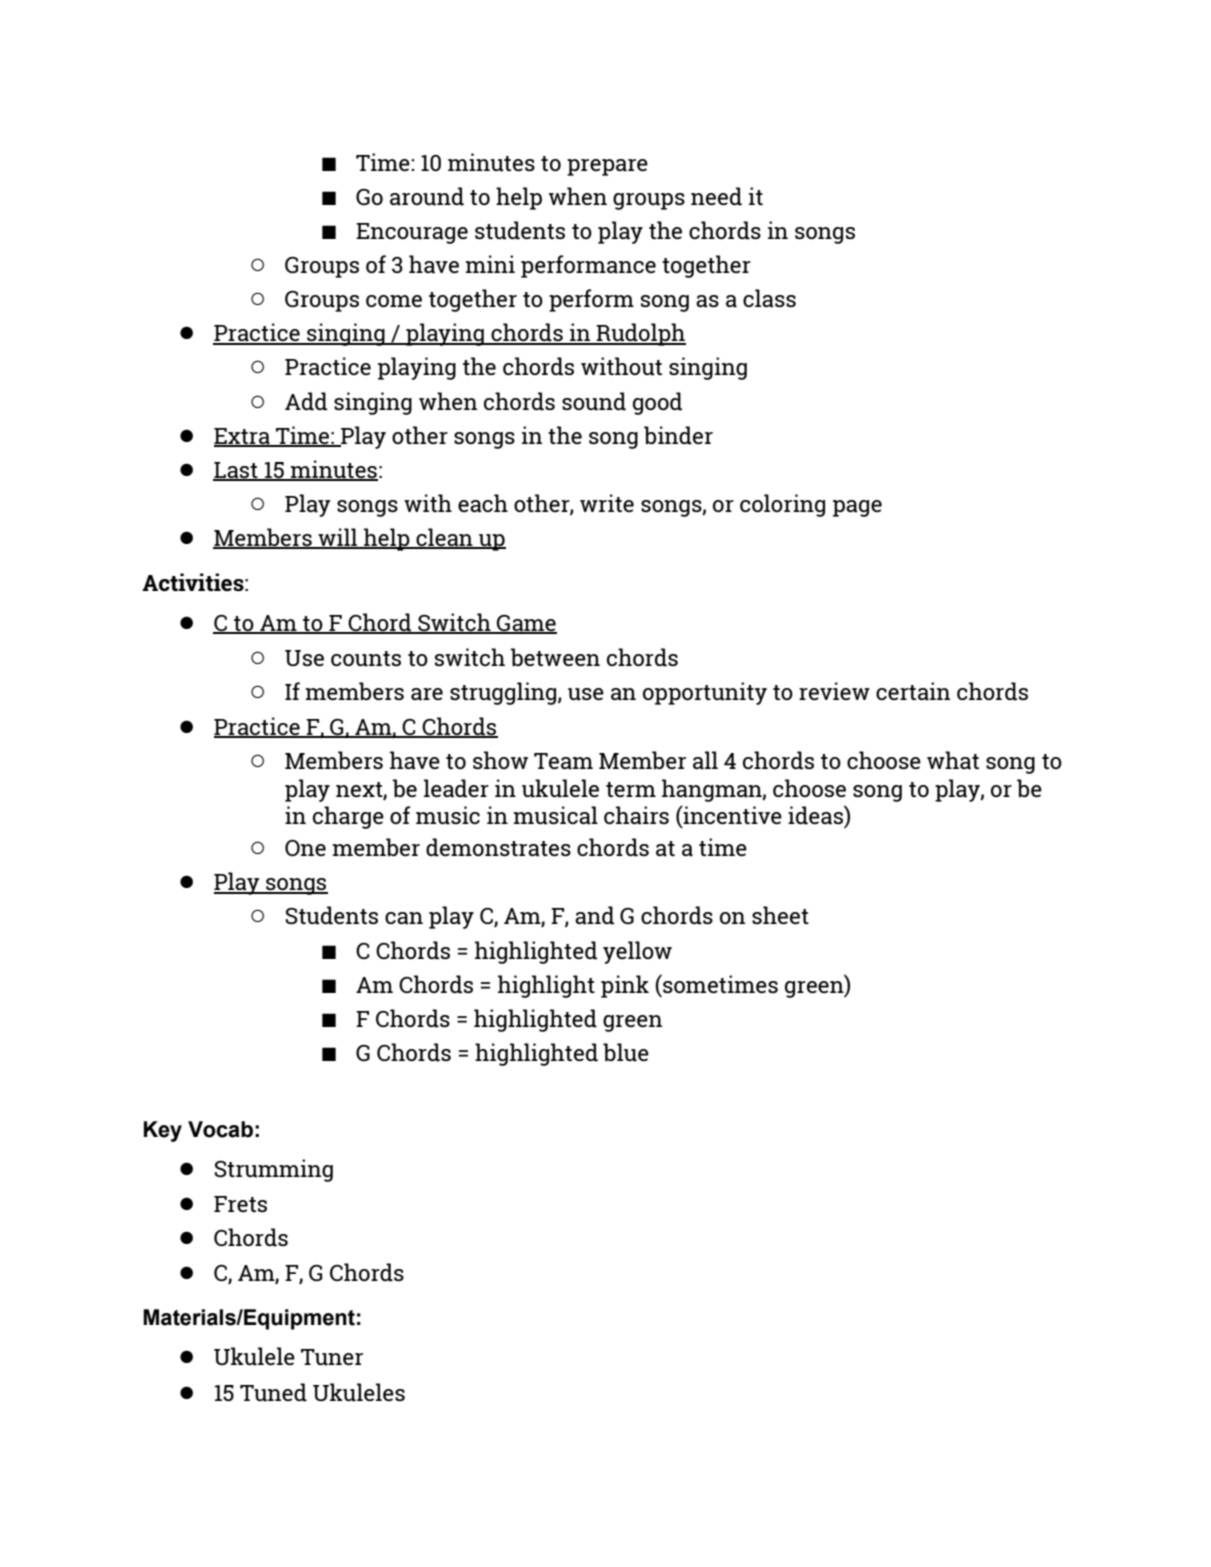  I want to click on pink, so click(625, 986).
